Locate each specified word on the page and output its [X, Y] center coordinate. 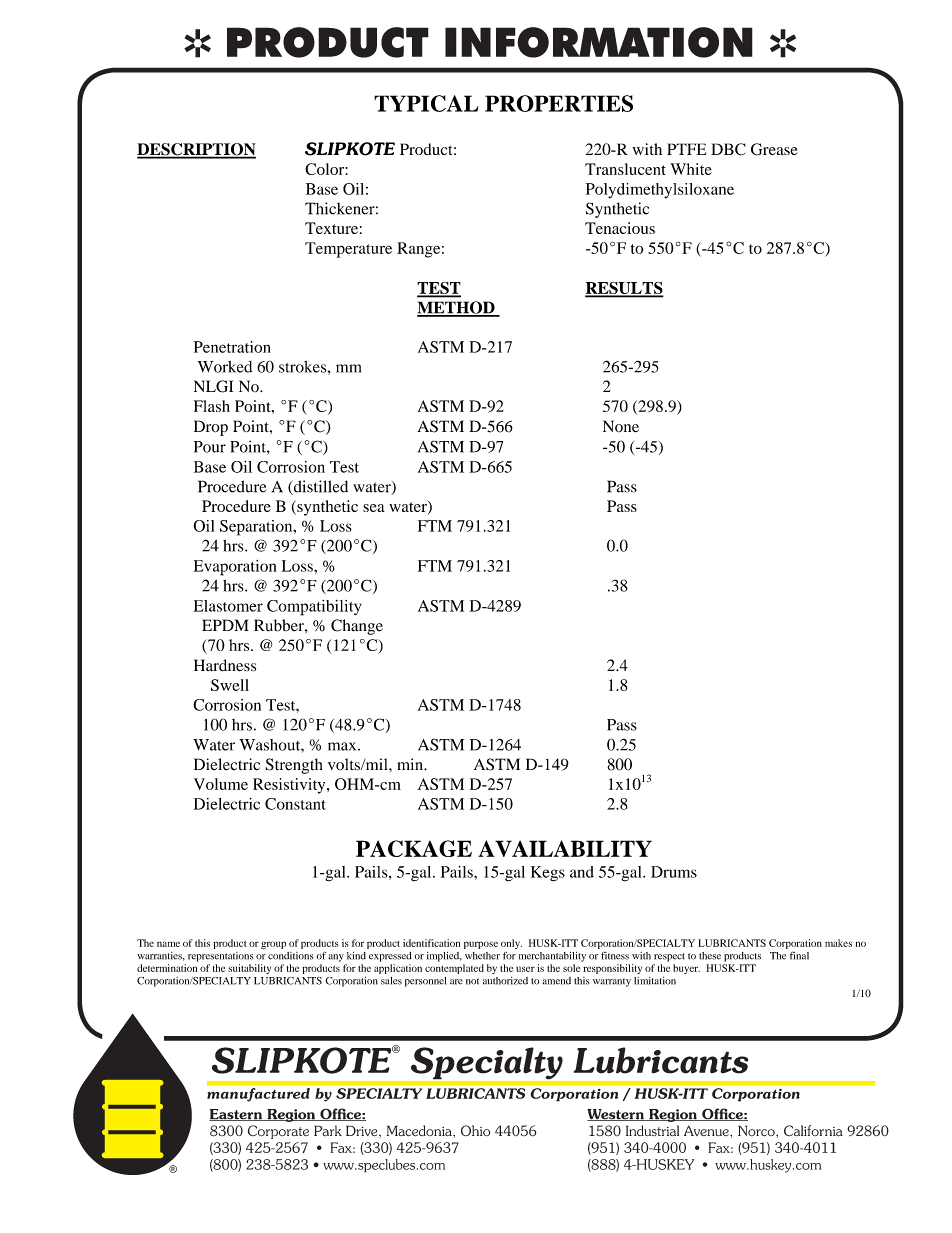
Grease [774, 149]
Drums [674, 872]
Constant [295, 804]
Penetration [232, 347]
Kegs [548, 874]
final [799, 955]
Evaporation [235, 568]
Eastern [237, 1115]
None [621, 426]
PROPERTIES [559, 103]
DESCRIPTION [196, 150]
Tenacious [620, 228]
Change [357, 627]
